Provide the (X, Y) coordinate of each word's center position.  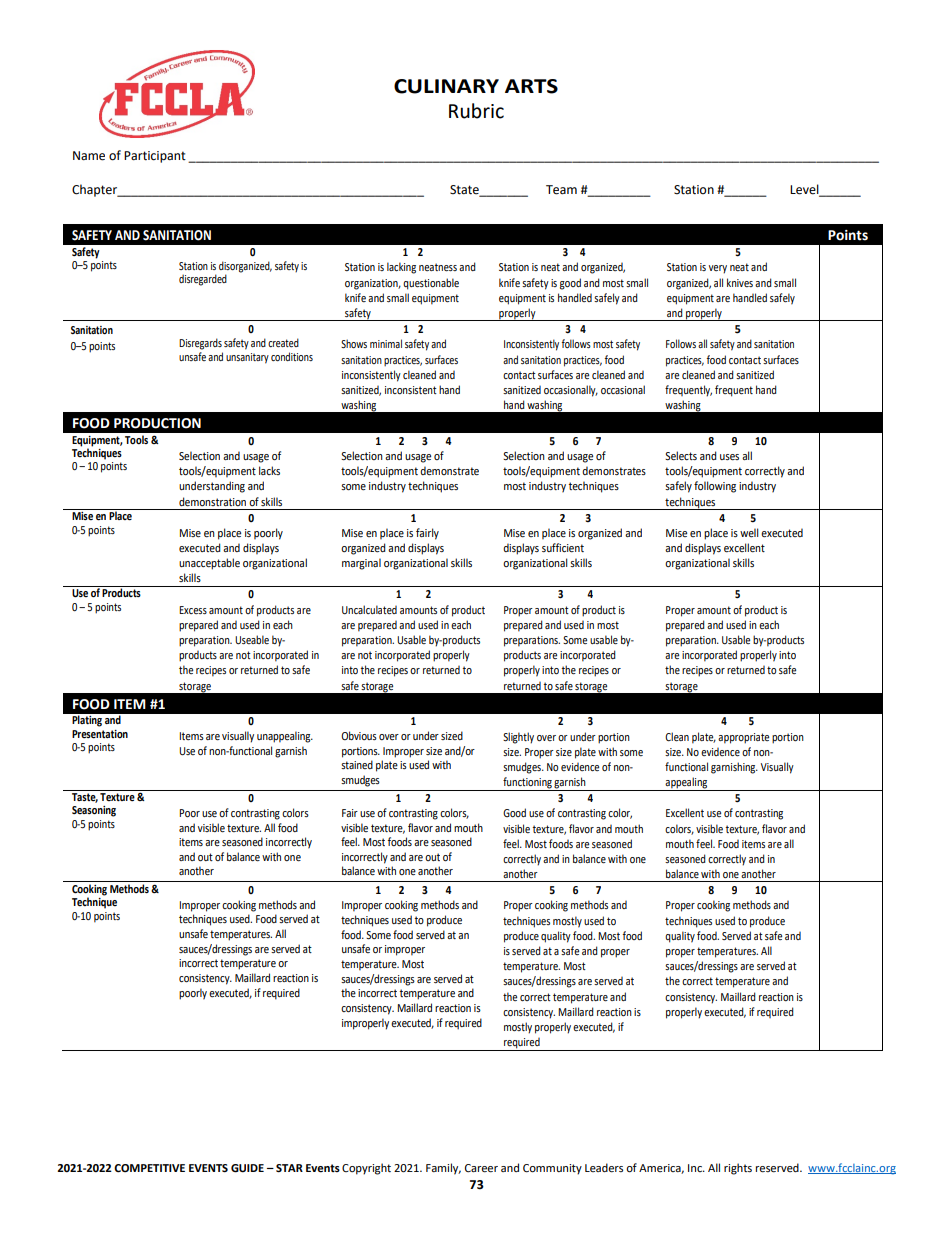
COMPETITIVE (149, 1168)
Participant (155, 157)
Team (561, 190)
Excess (193, 610)
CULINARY (446, 86)
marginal (361, 564)
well (749, 533)
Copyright (366, 1169)
